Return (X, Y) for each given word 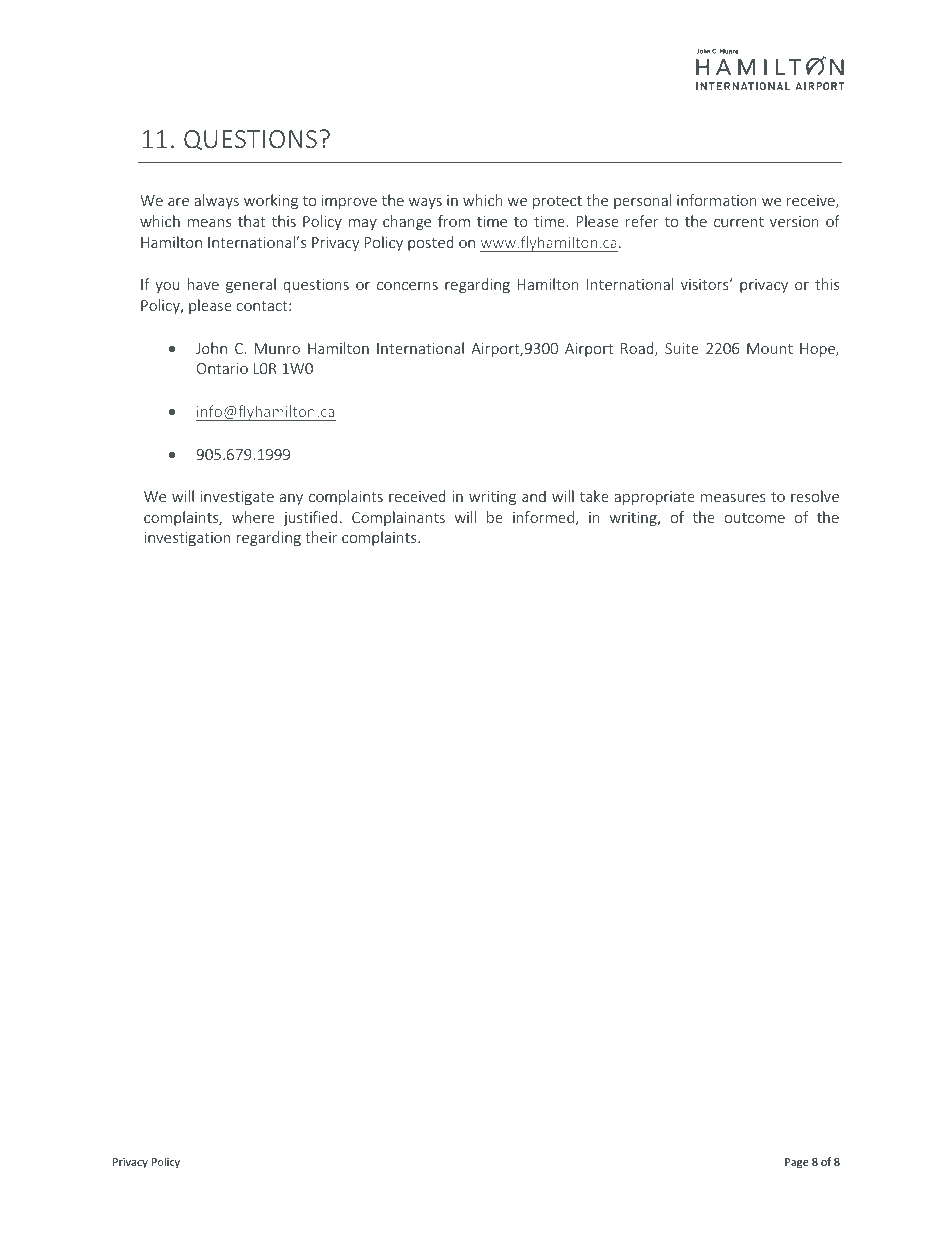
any (291, 499)
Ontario (222, 368)
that (252, 221)
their (321, 537)
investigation (187, 539)
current (739, 222)
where (253, 517)
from (454, 221)
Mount (770, 348)
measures (733, 498)
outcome (755, 518)
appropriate (654, 498)
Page (797, 1163)
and (534, 496)
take (594, 496)
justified (310, 518)
